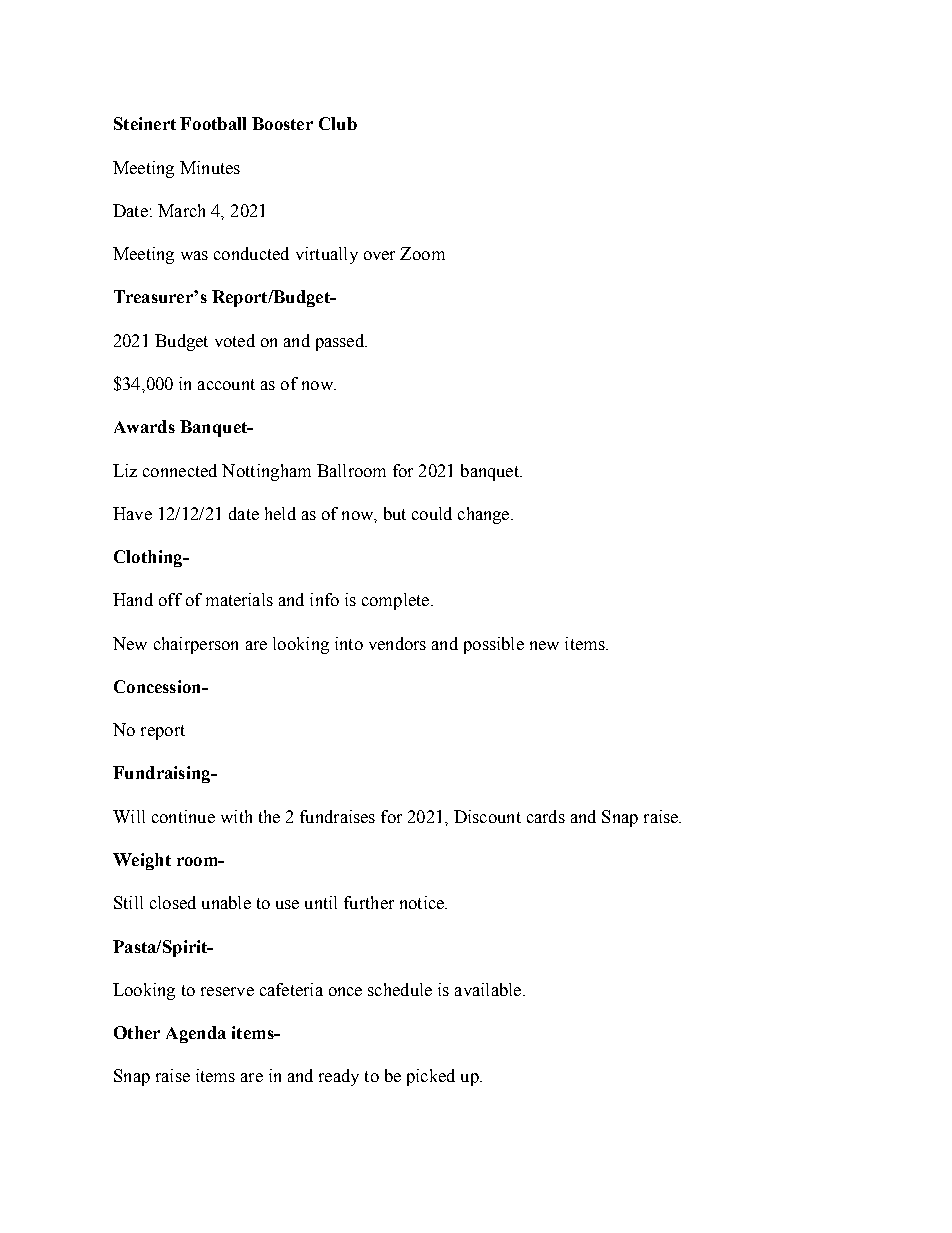 This screenshot has width=952, height=1233. I want to click on info, so click(324, 599).
